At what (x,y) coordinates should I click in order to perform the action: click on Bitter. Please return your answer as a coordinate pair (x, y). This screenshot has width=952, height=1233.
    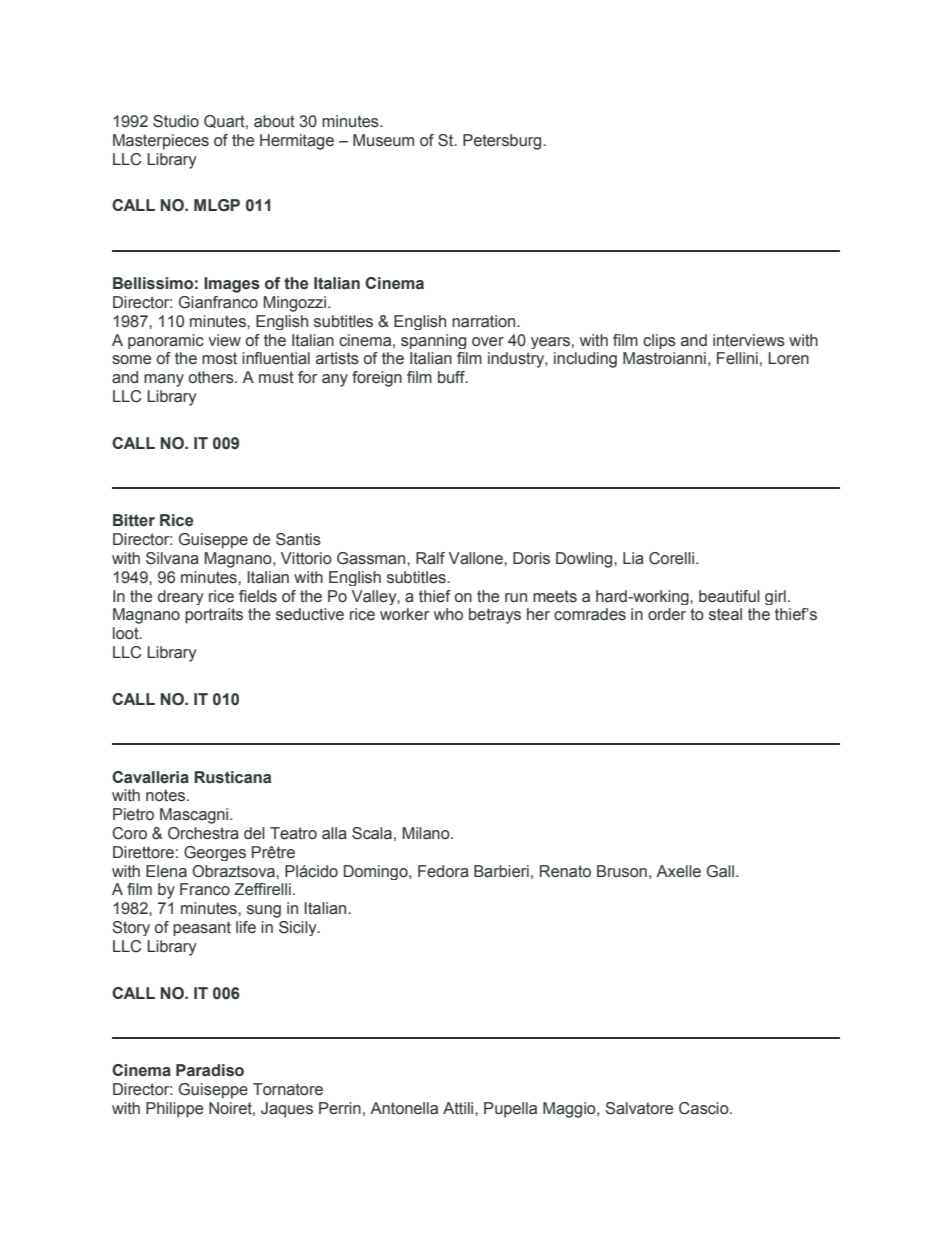
    Looking at the image, I should click on (134, 520).
